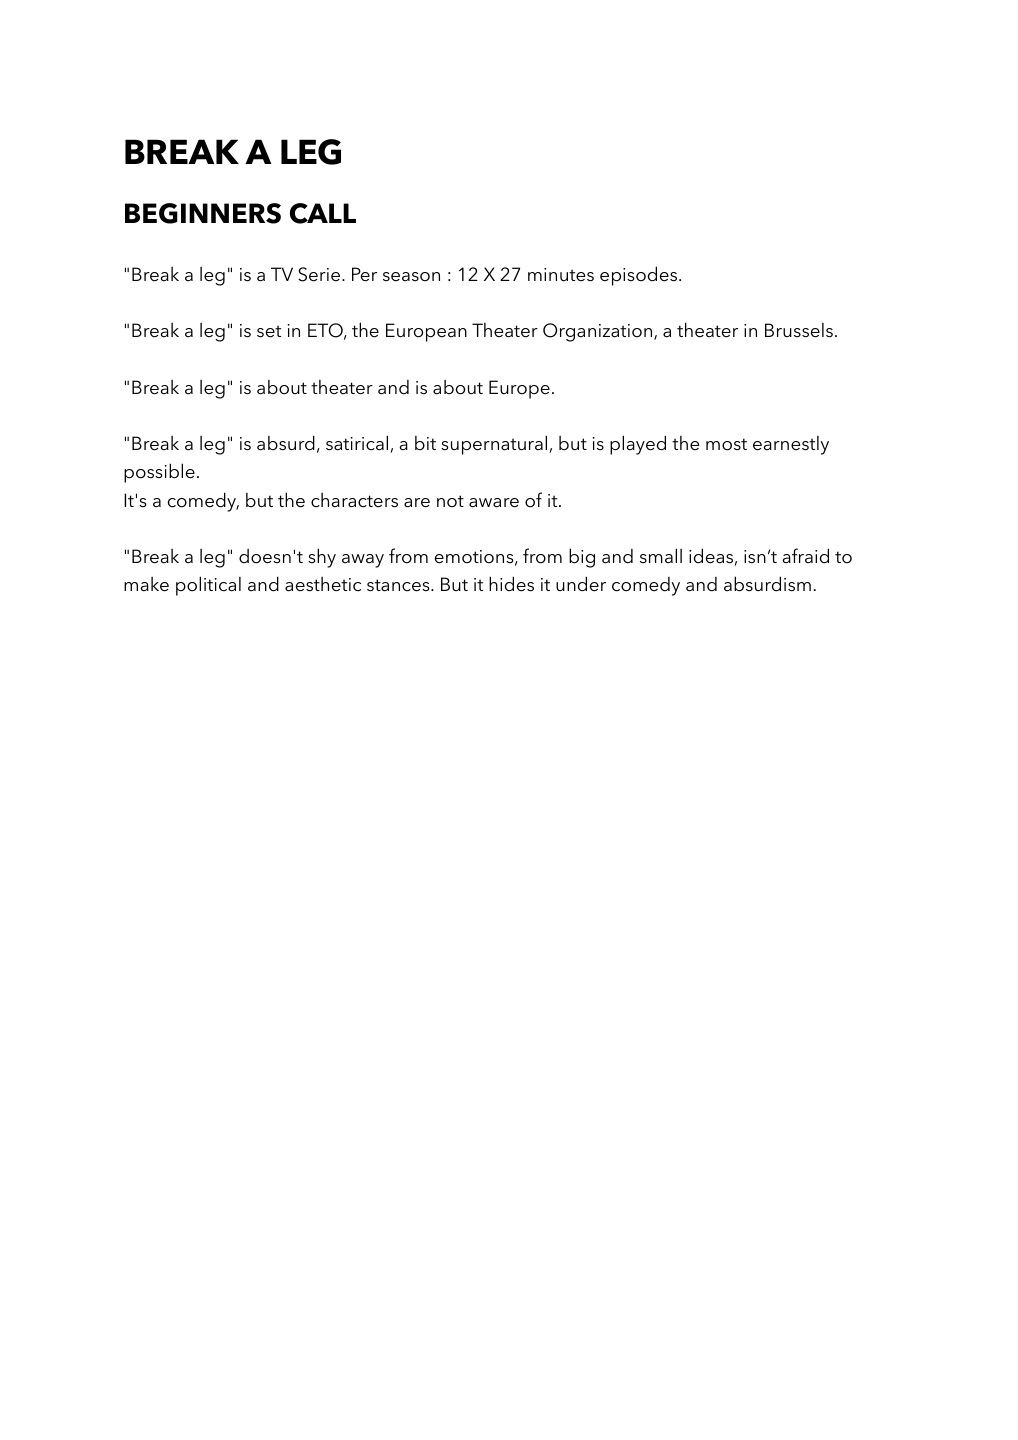 This screenshot has width=1018, height=1440. What do you see at coordinates (159, 473) in the screenshot?
I see `possible` at bounding box center [159, 473].
